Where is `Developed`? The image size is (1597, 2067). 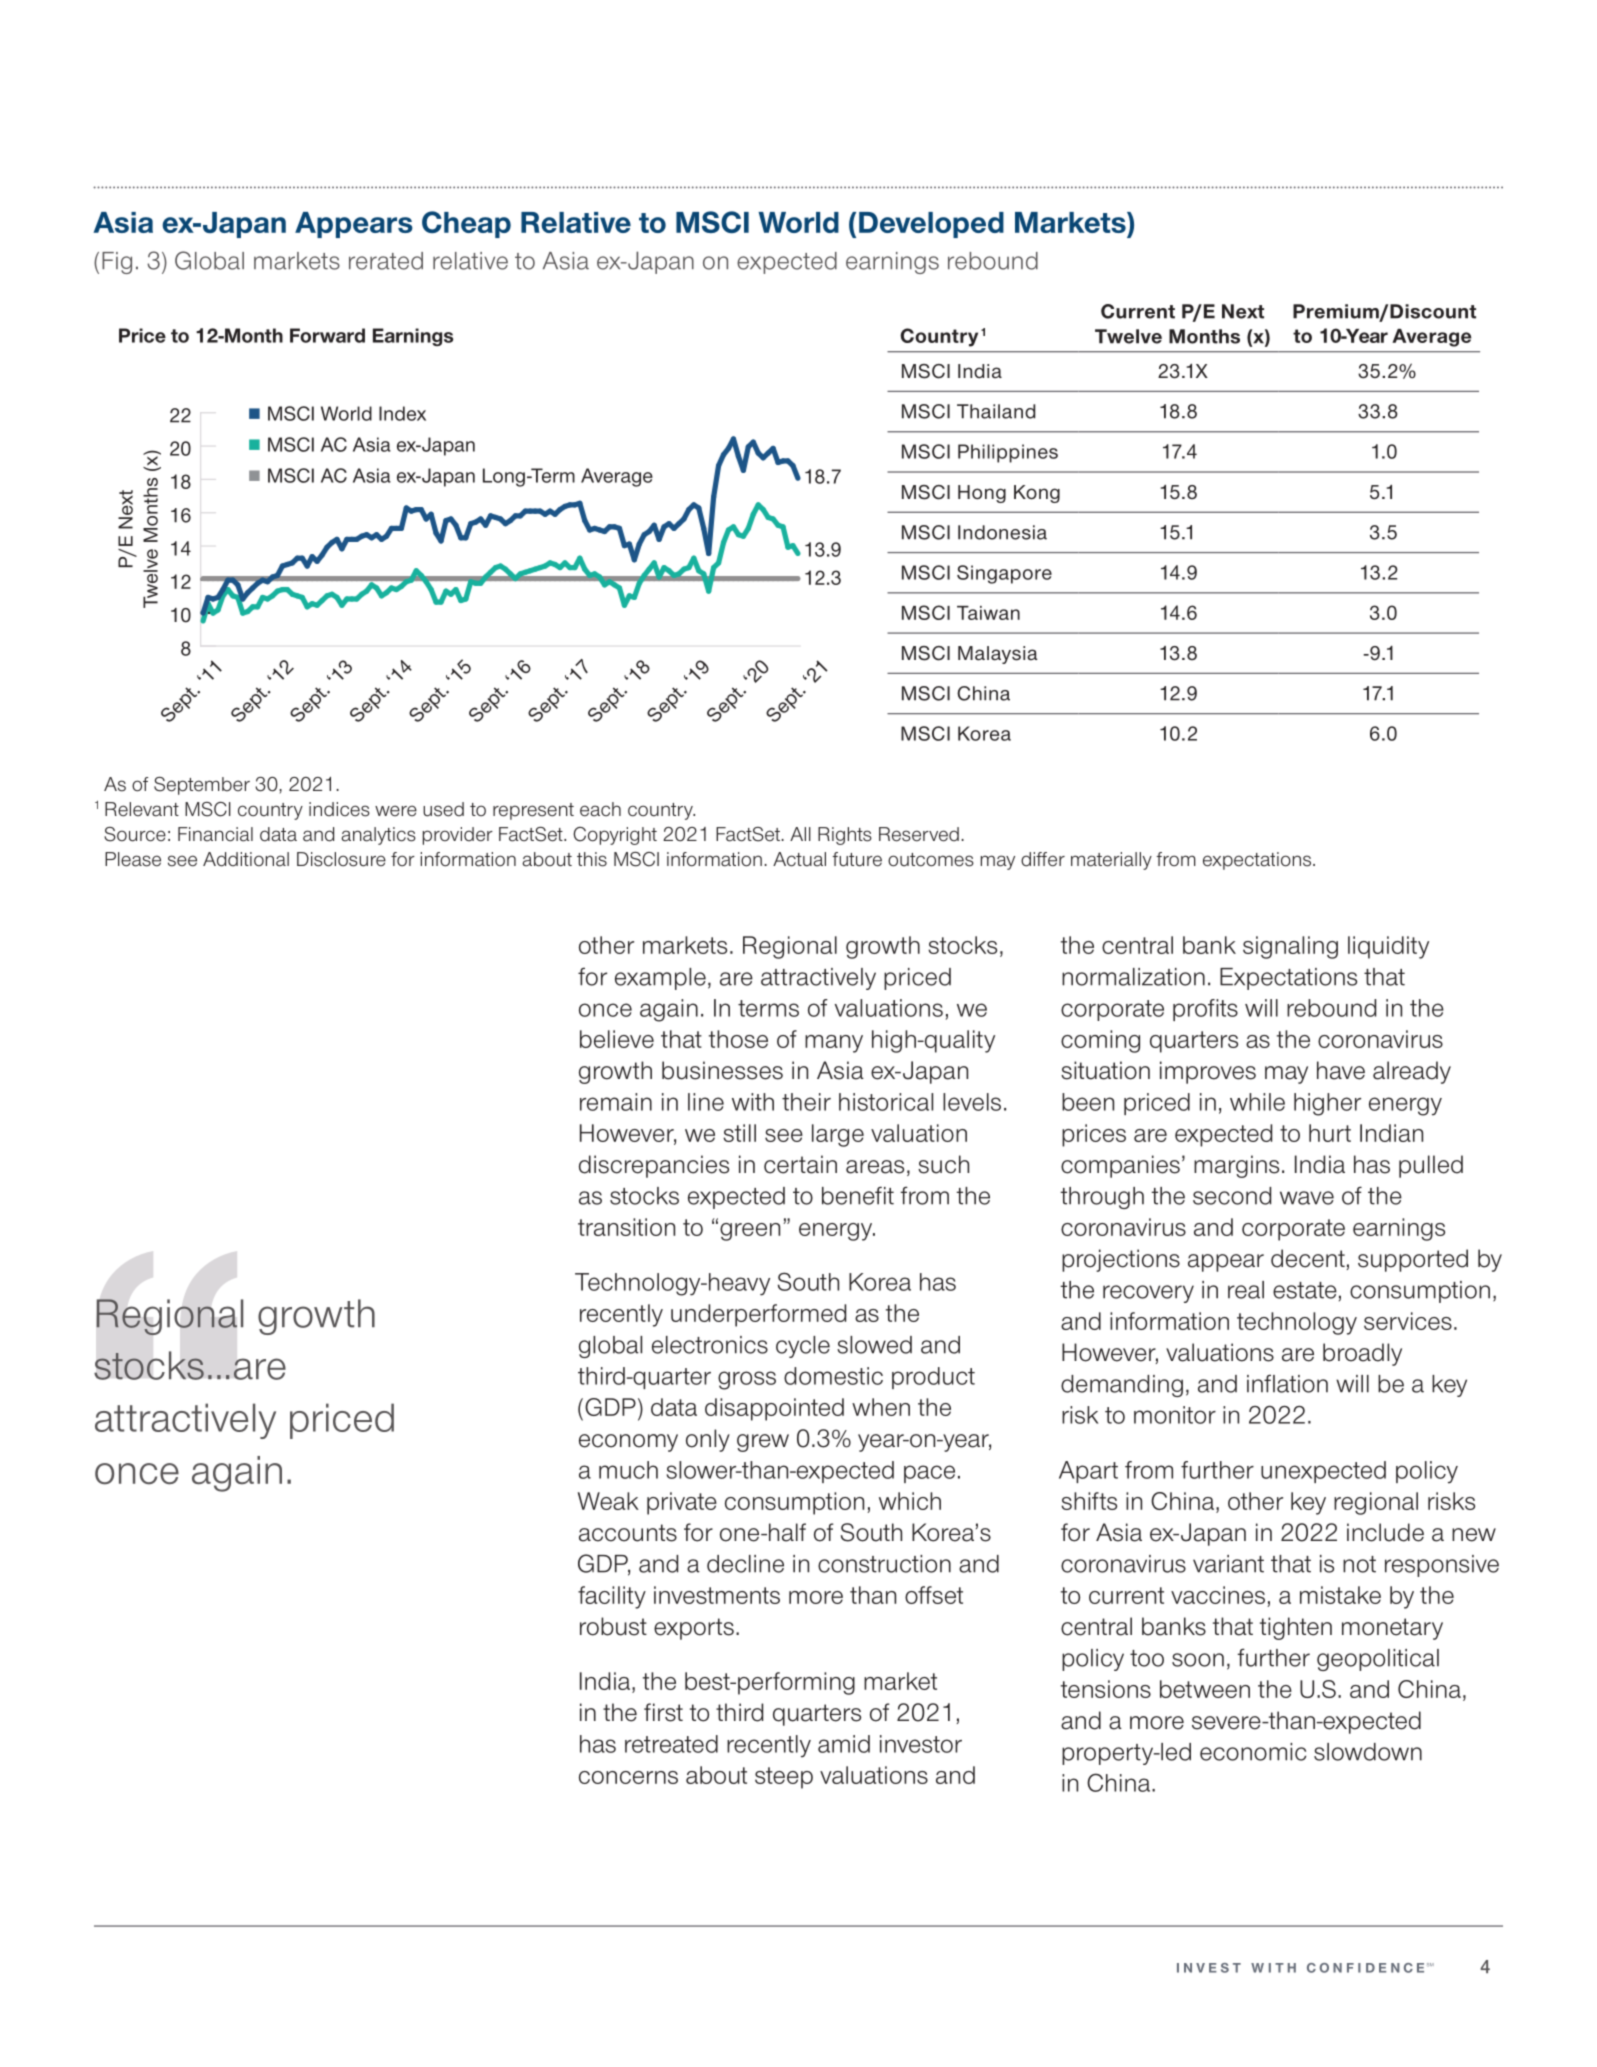
Developed is located at coordinates (931, 225).
